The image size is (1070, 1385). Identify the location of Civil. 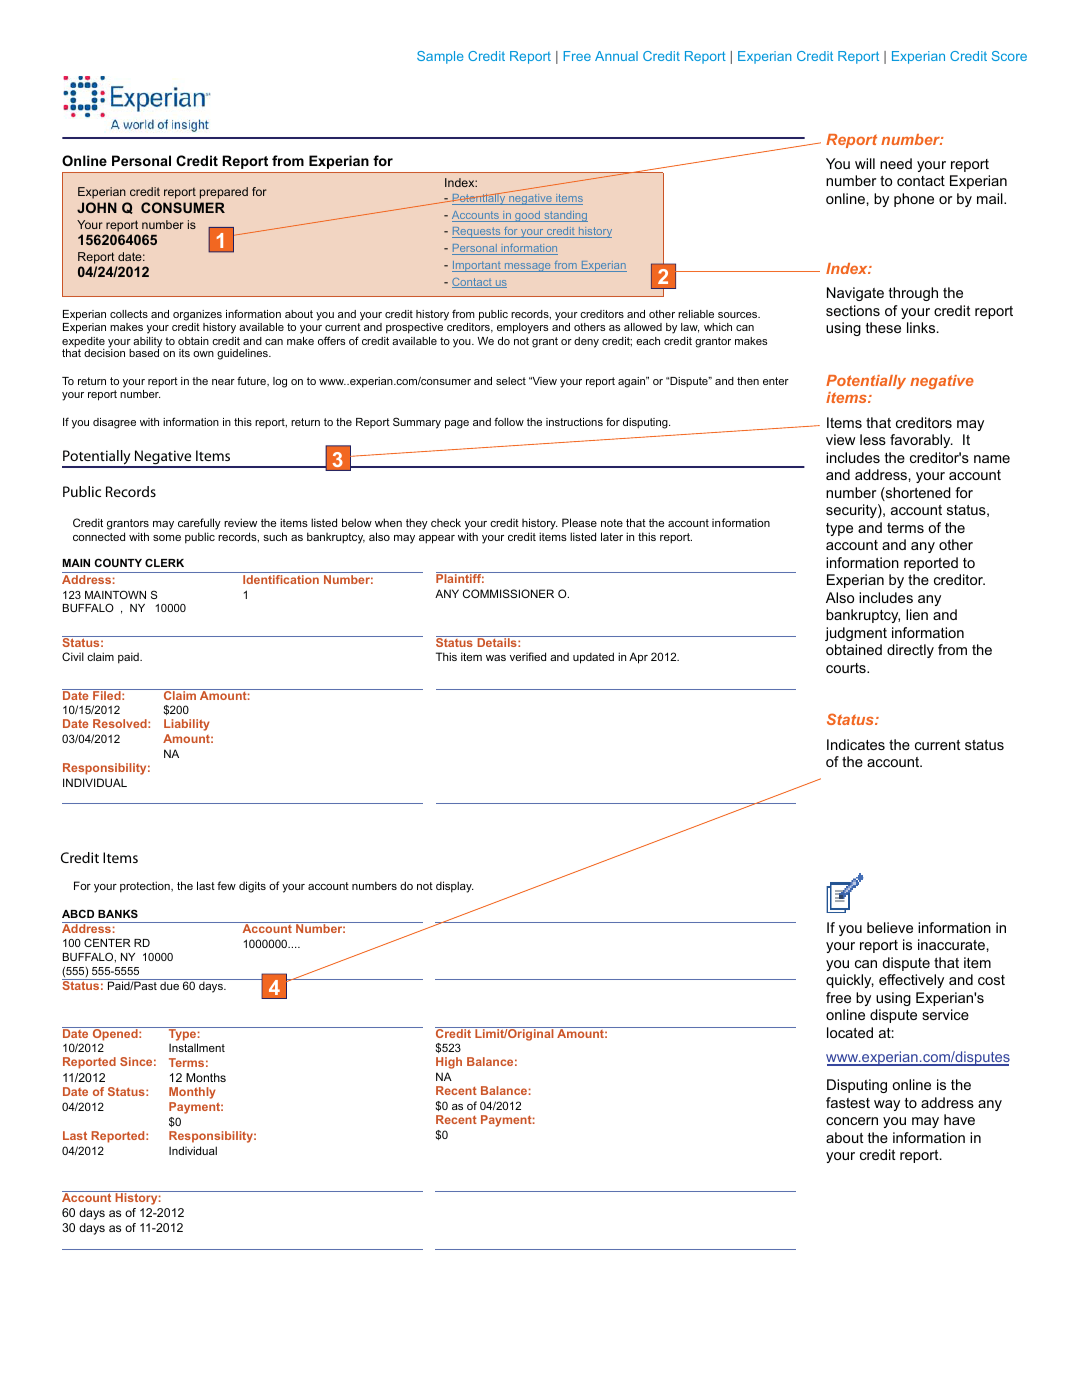
(73, 656).
